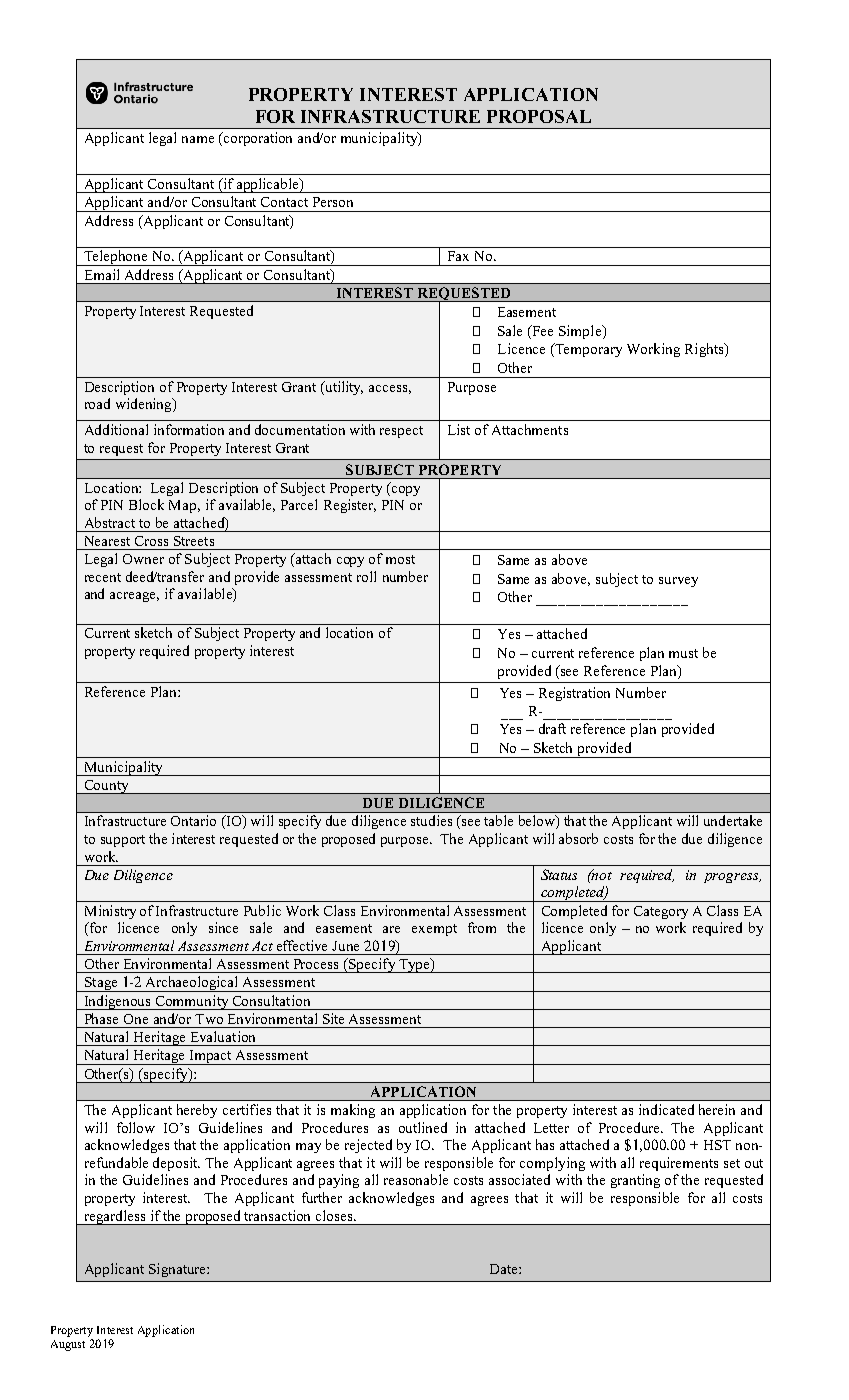 This document has width=849, height=1400. Describe the element at coordinates (68, 1345) in the document. I see `August` at that location.
